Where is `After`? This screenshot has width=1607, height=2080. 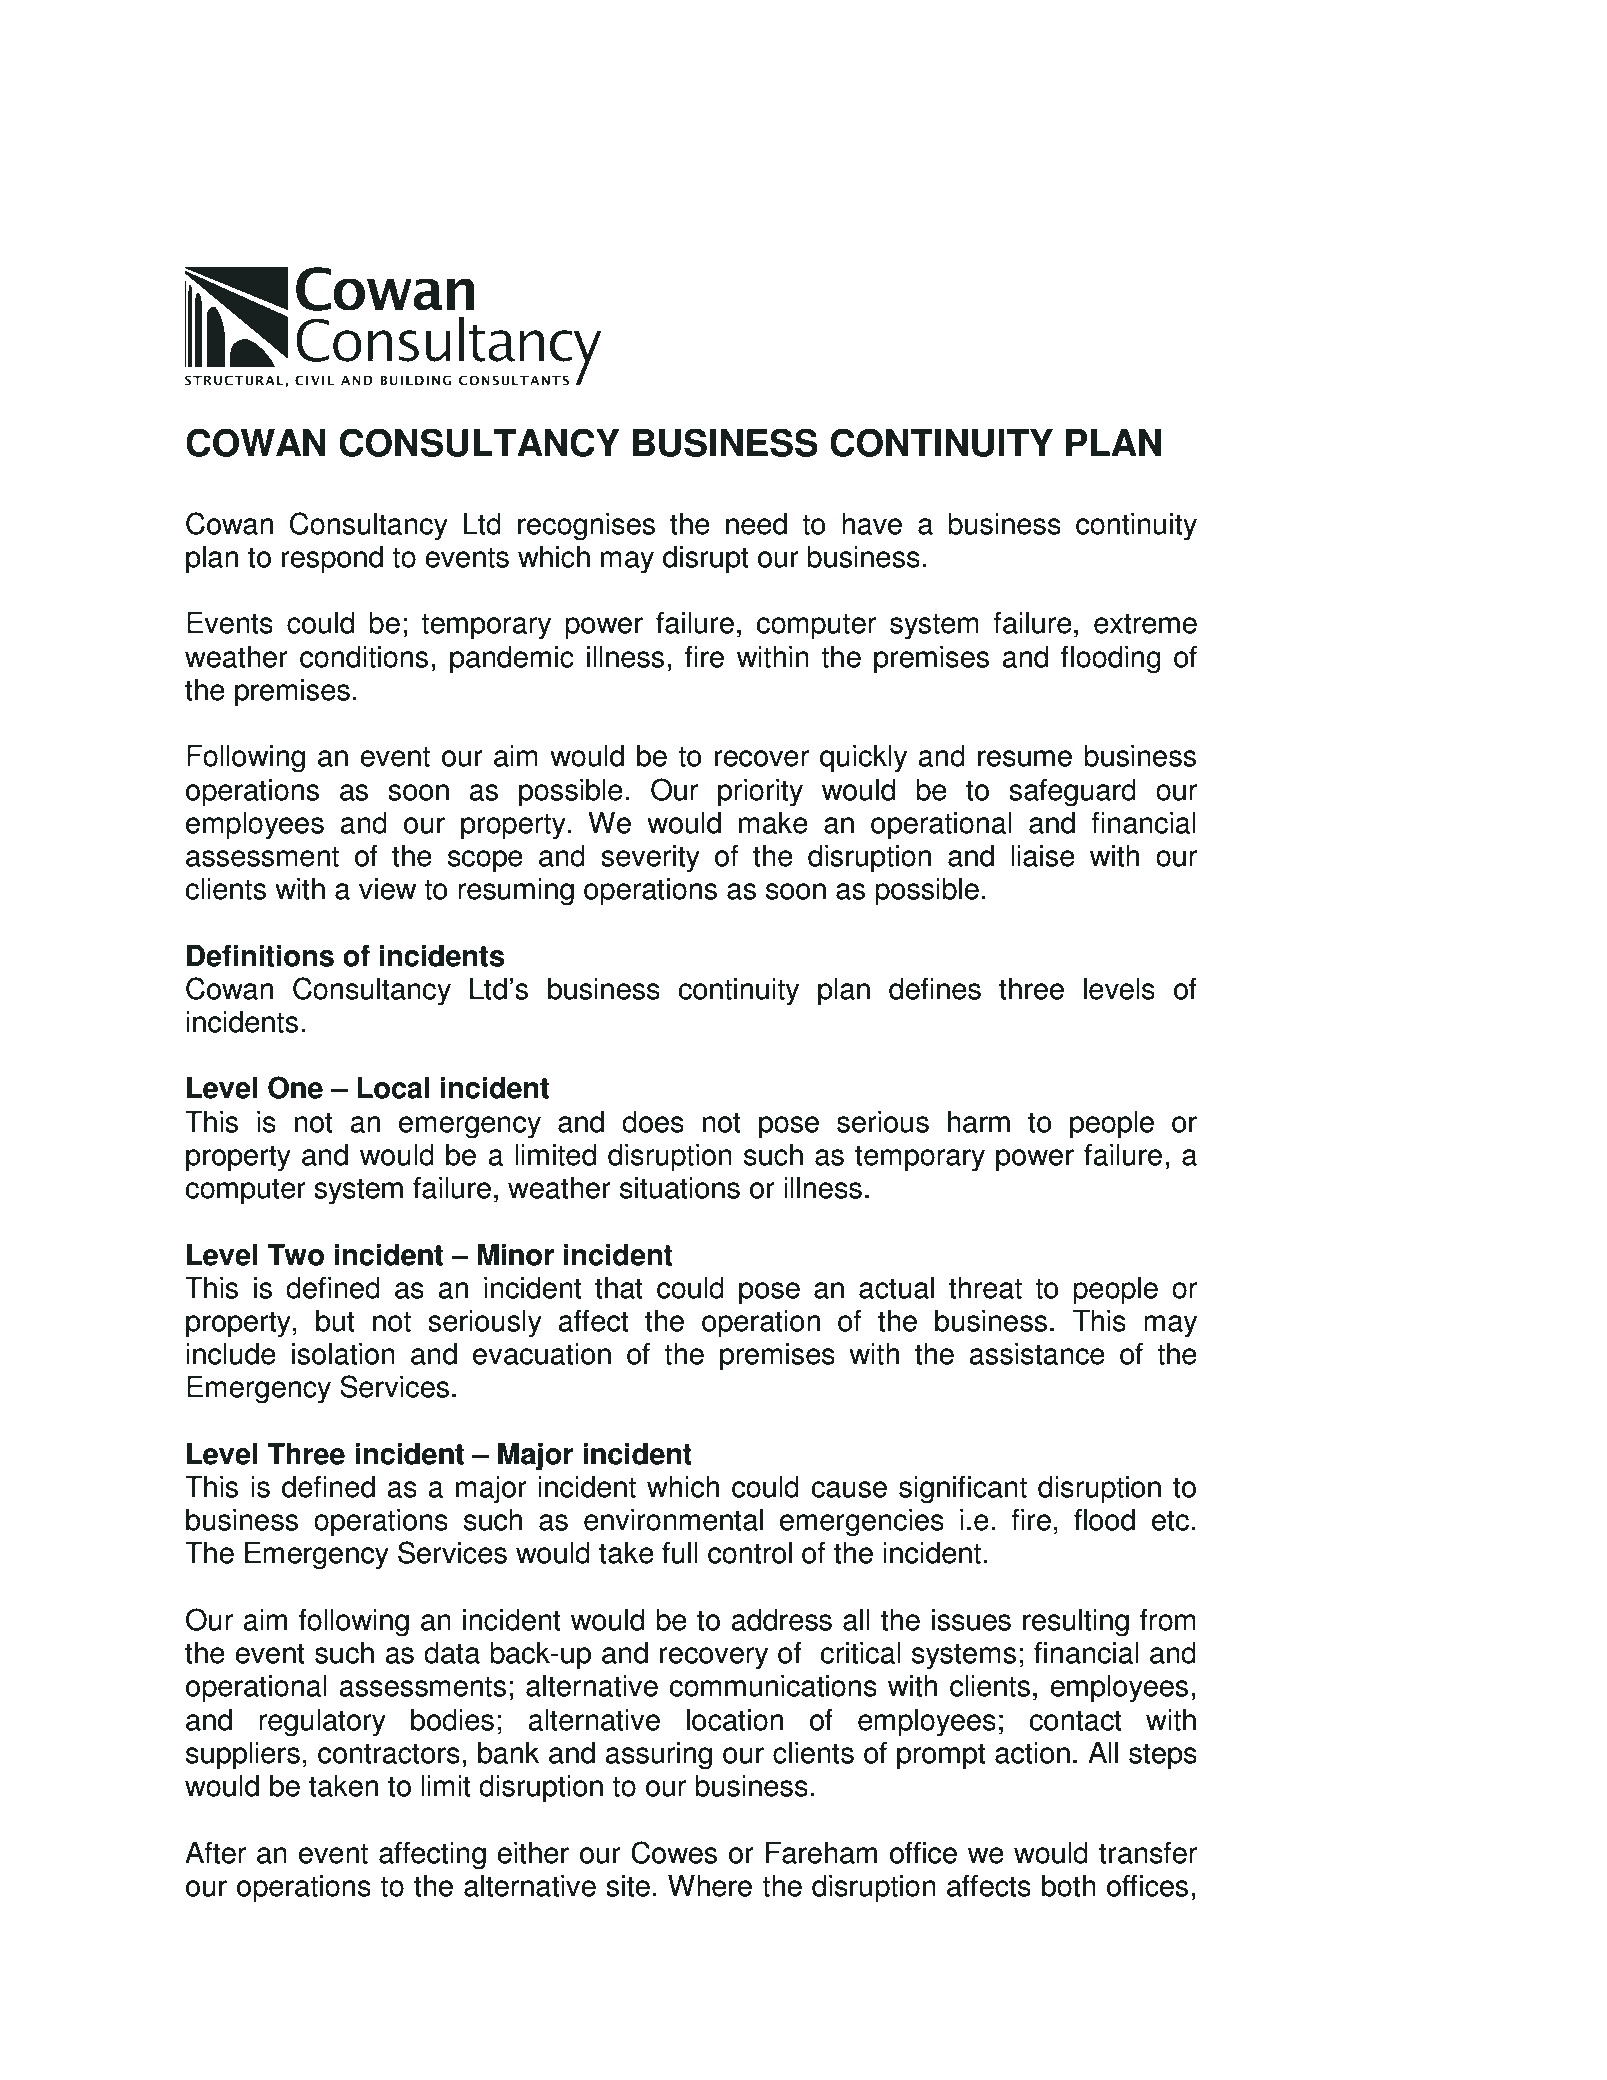 After is located at coordinates (215, 1852).
